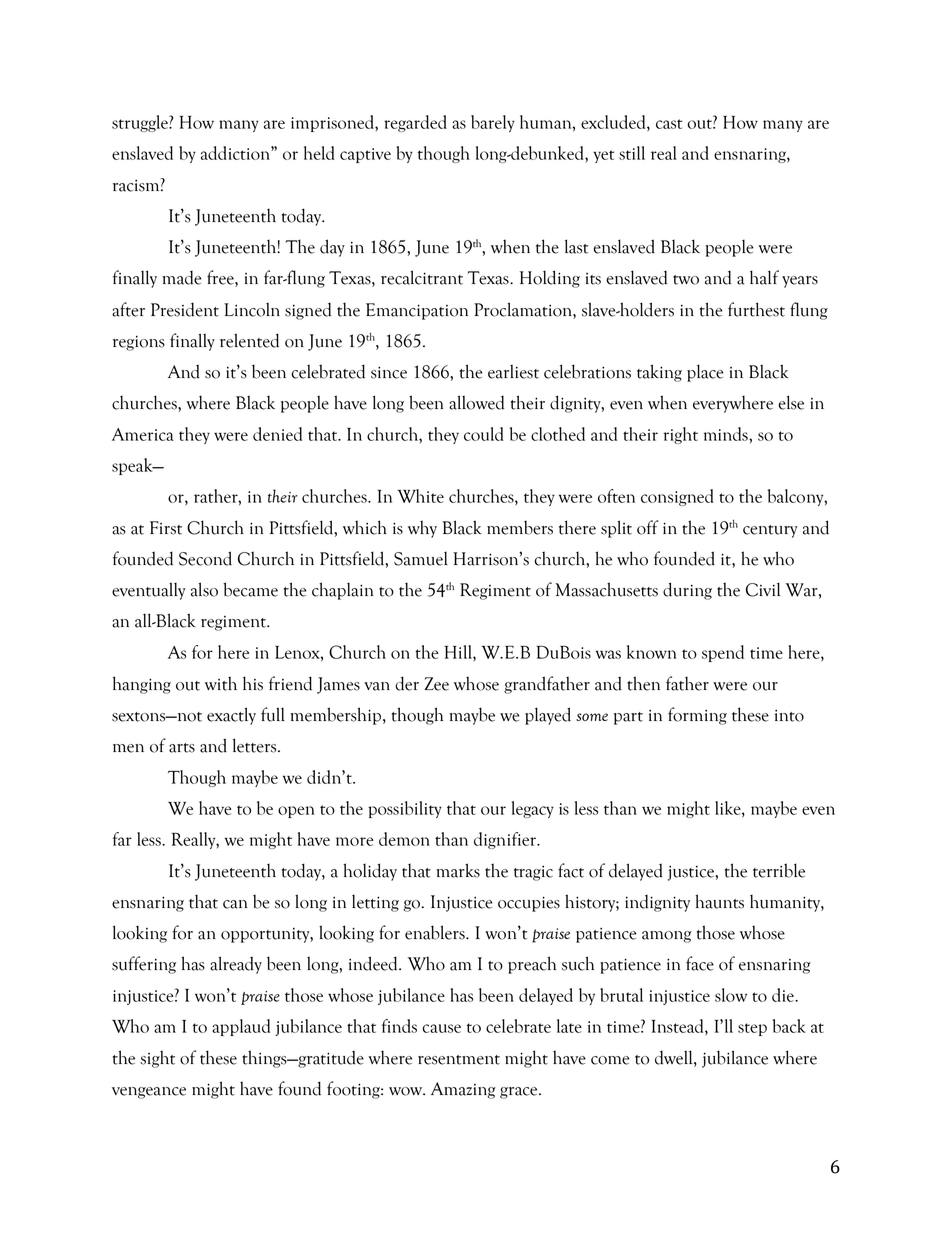 The height and width of the screenshot is (1233, 952). I want to click on can, so click(235, 904).
